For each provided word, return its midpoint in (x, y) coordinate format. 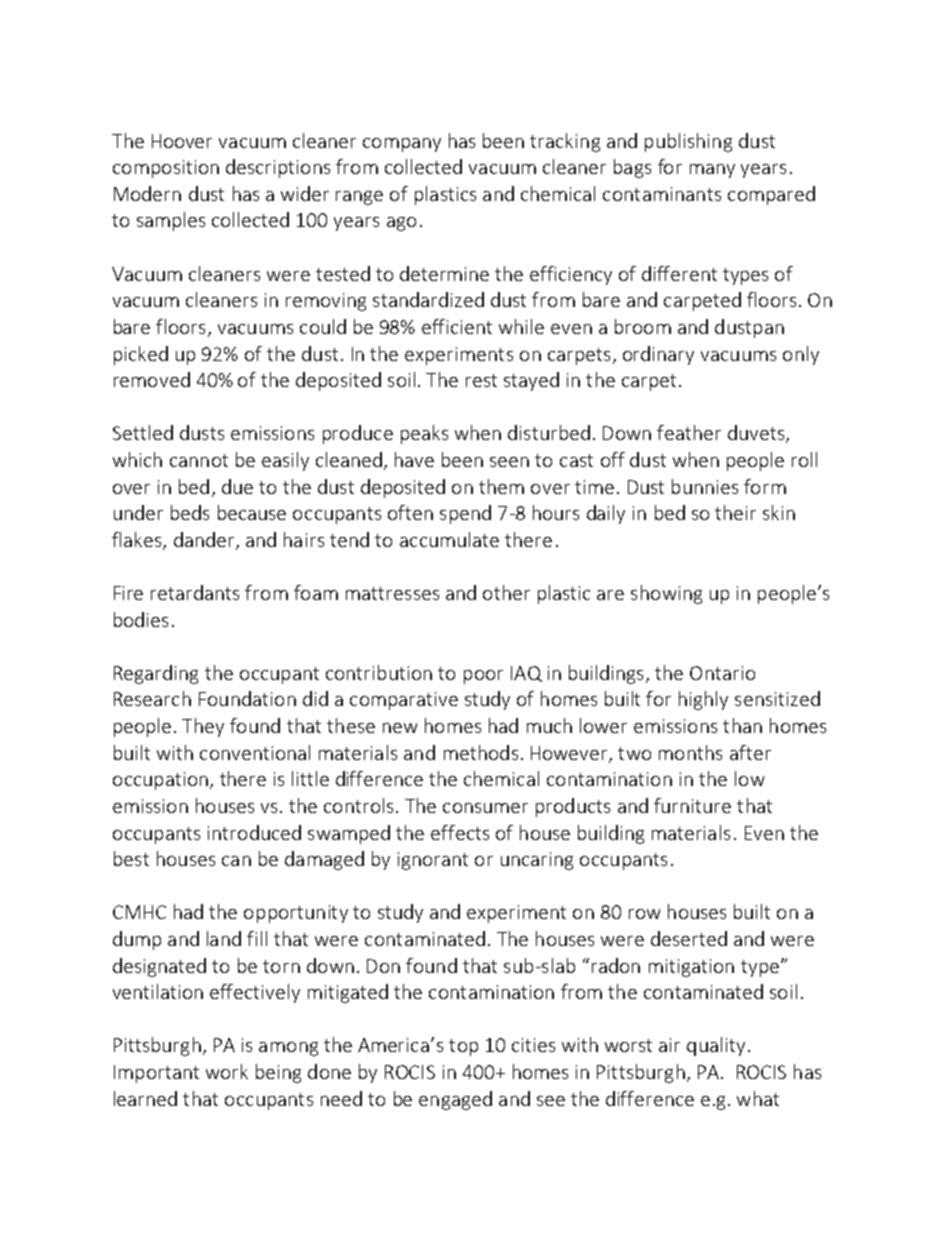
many (712, 171)
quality (716, 1046)
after (750, 752)
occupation (160, 781)
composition (166, 169)
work (227, 1071)
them (501, 486)
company (402, 145)
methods (481, 752)
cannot (199, 460)
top (463, 1047)
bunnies (705, 486)
